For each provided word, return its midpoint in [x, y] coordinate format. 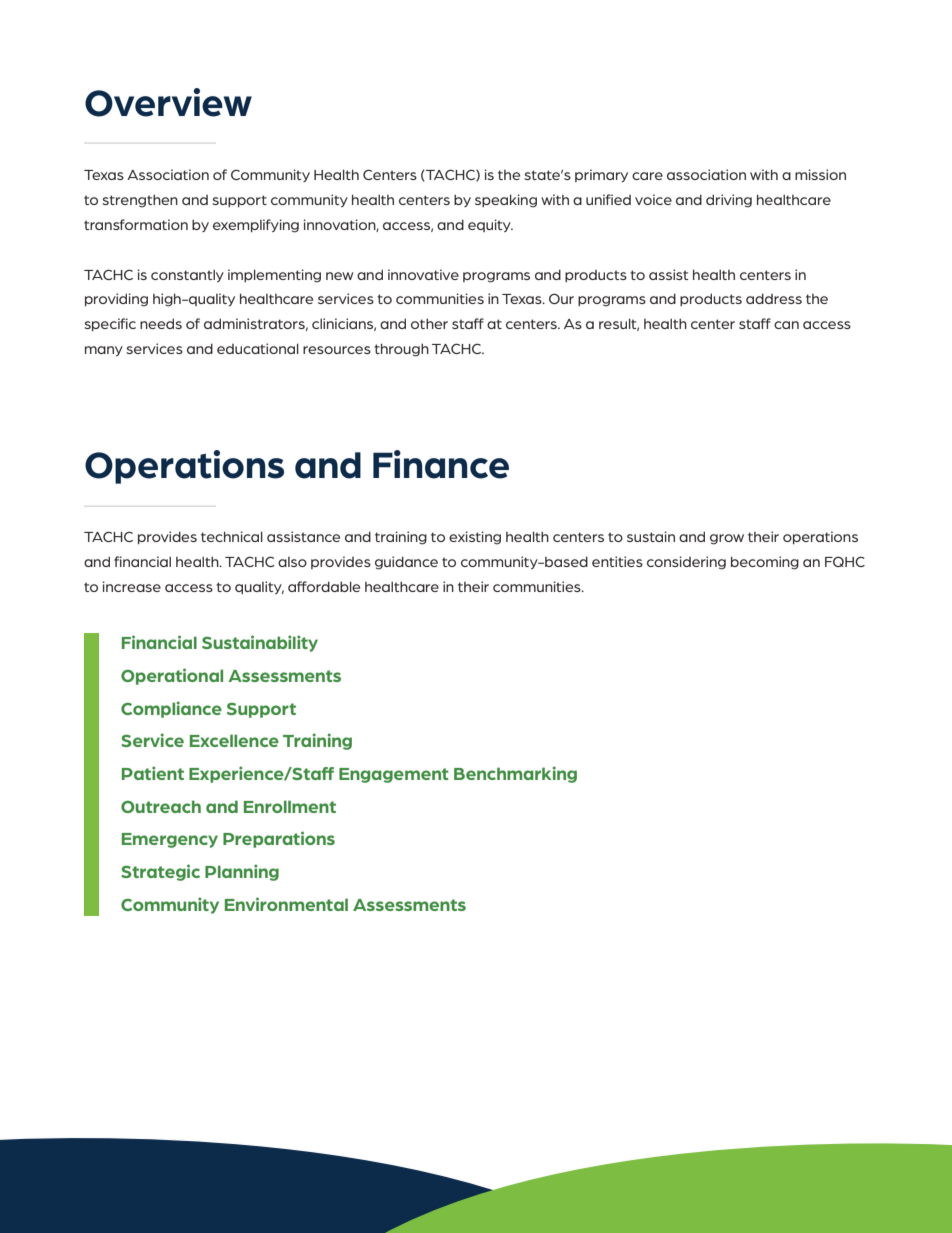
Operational [172, 676]
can [786, 325]
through [401, 350]
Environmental [286, 904]
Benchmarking [515, 774]
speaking [506, 201]
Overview [168, 102]
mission [820, 174]
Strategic [160, 872]
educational [258, 348]
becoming [765, 563]
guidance [406, 563]
